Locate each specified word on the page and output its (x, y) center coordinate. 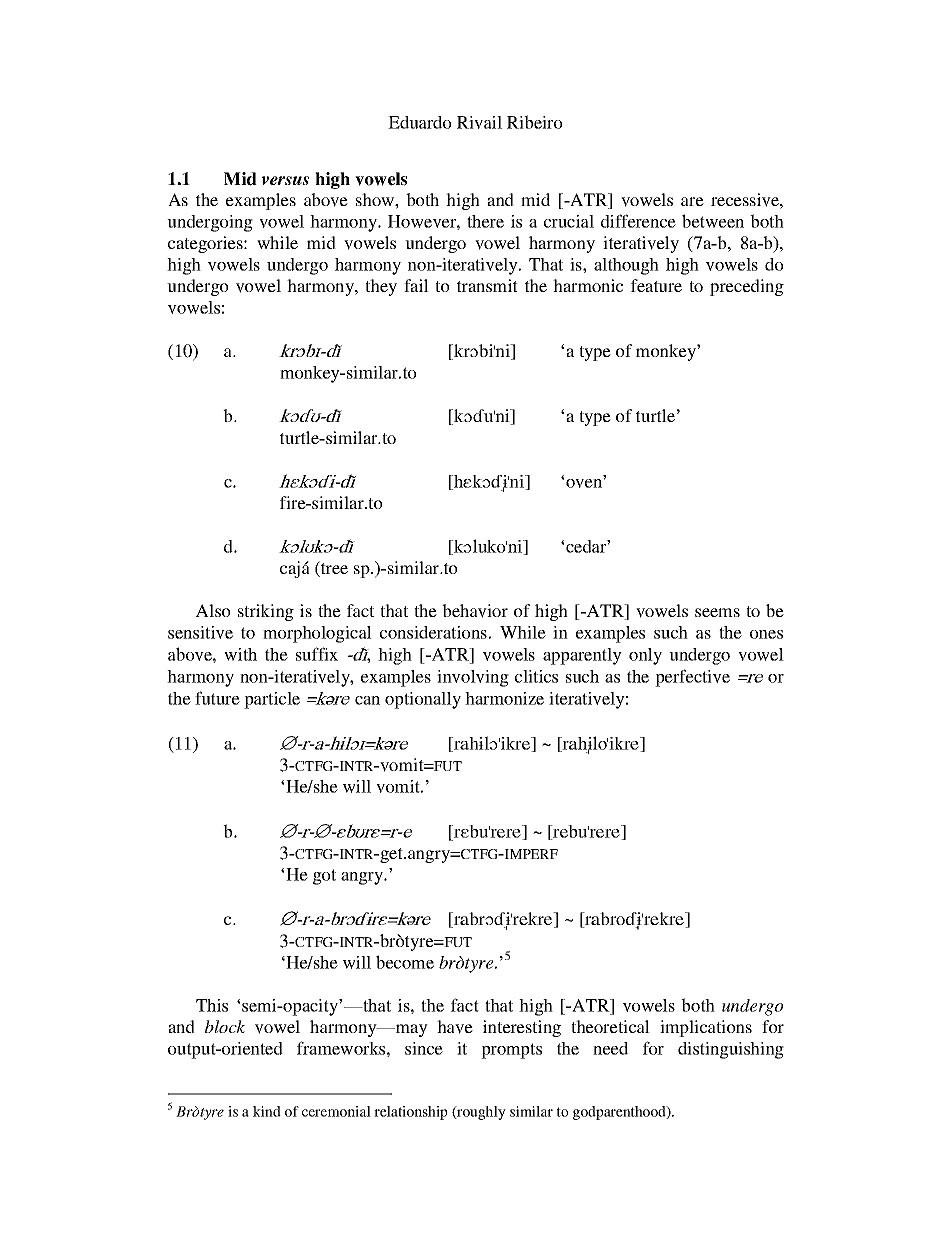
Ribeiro (535, 122)
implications (706, 1028)
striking (266, 612)
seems (717, 612)
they (381, 287)
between (713, 221)
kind (267, 1111)
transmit (487, 285)
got (324, 877)
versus (285, 180)
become (405, 962)
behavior (475, 611)
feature (656, 285)
